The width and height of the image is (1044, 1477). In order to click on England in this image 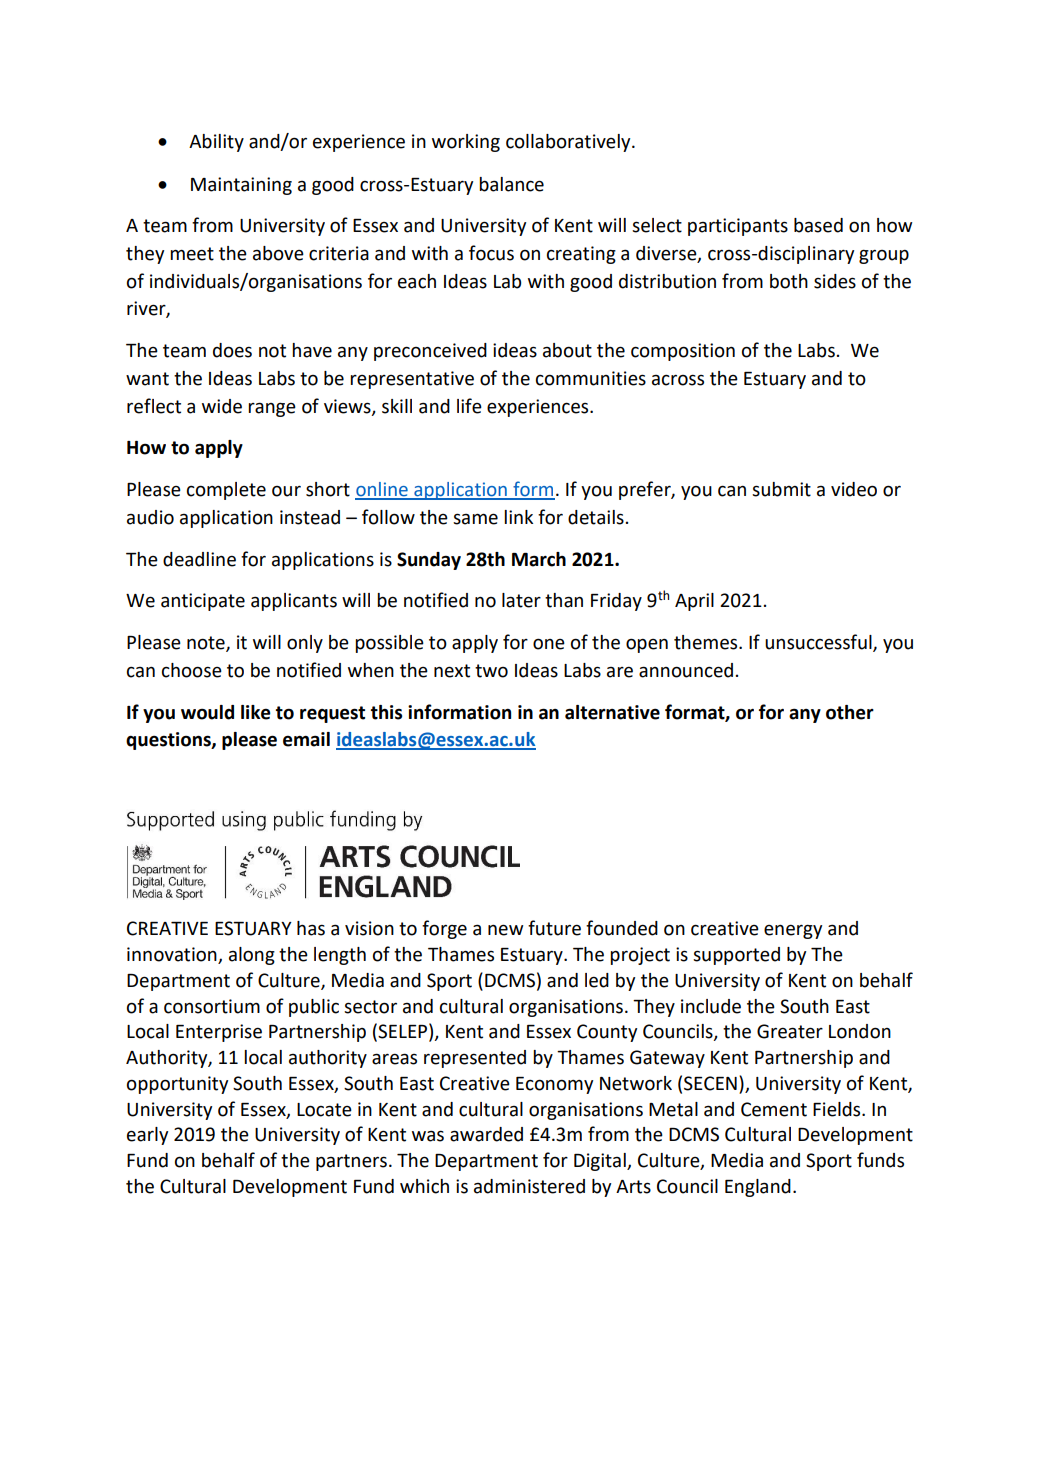, I will do `click(758, 1188)`.
